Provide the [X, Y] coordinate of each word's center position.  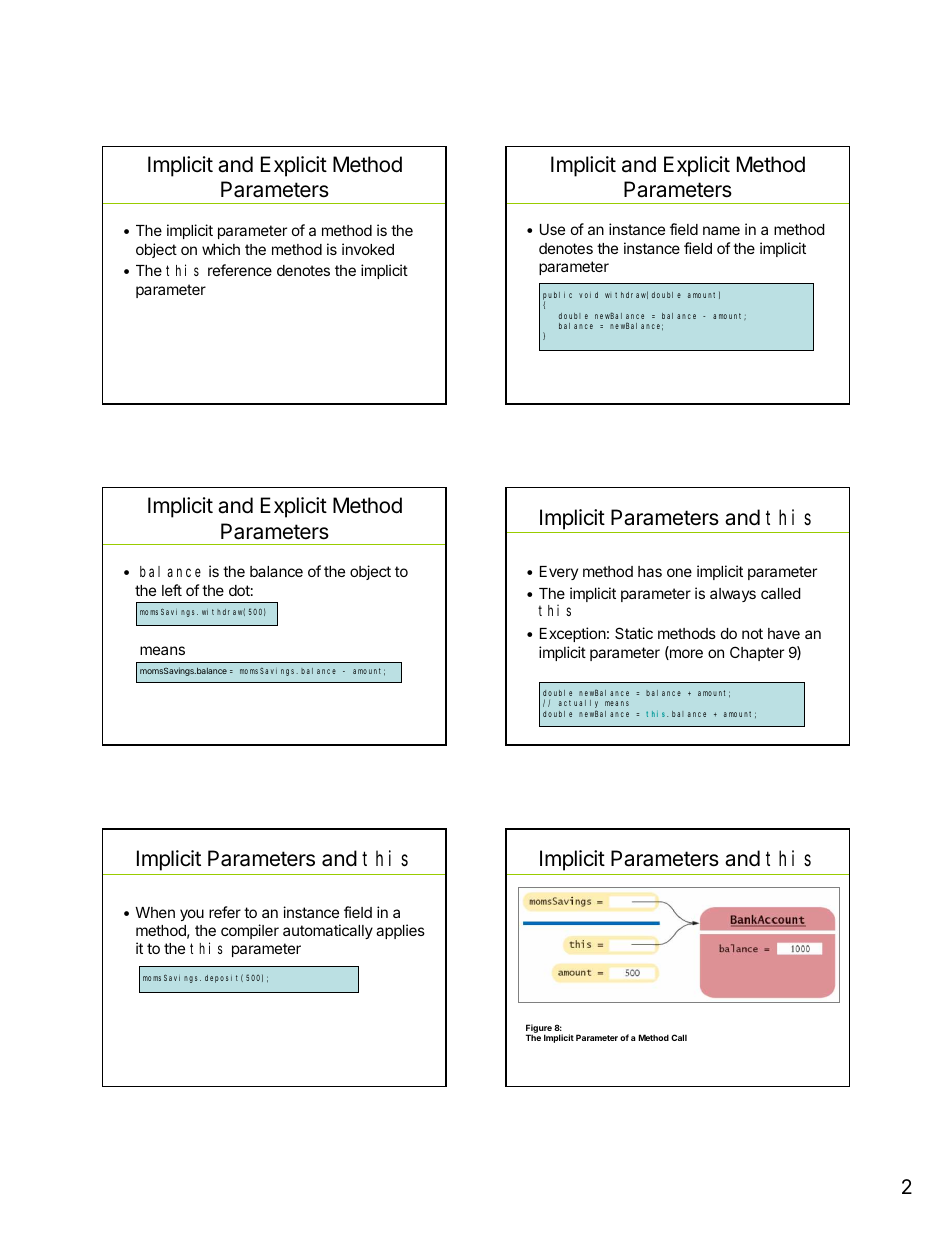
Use [552, 229]
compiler [250, 931]
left [172, 590]
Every [559, 573]
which [221, 249]
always [733, 595]
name [721, 230]
